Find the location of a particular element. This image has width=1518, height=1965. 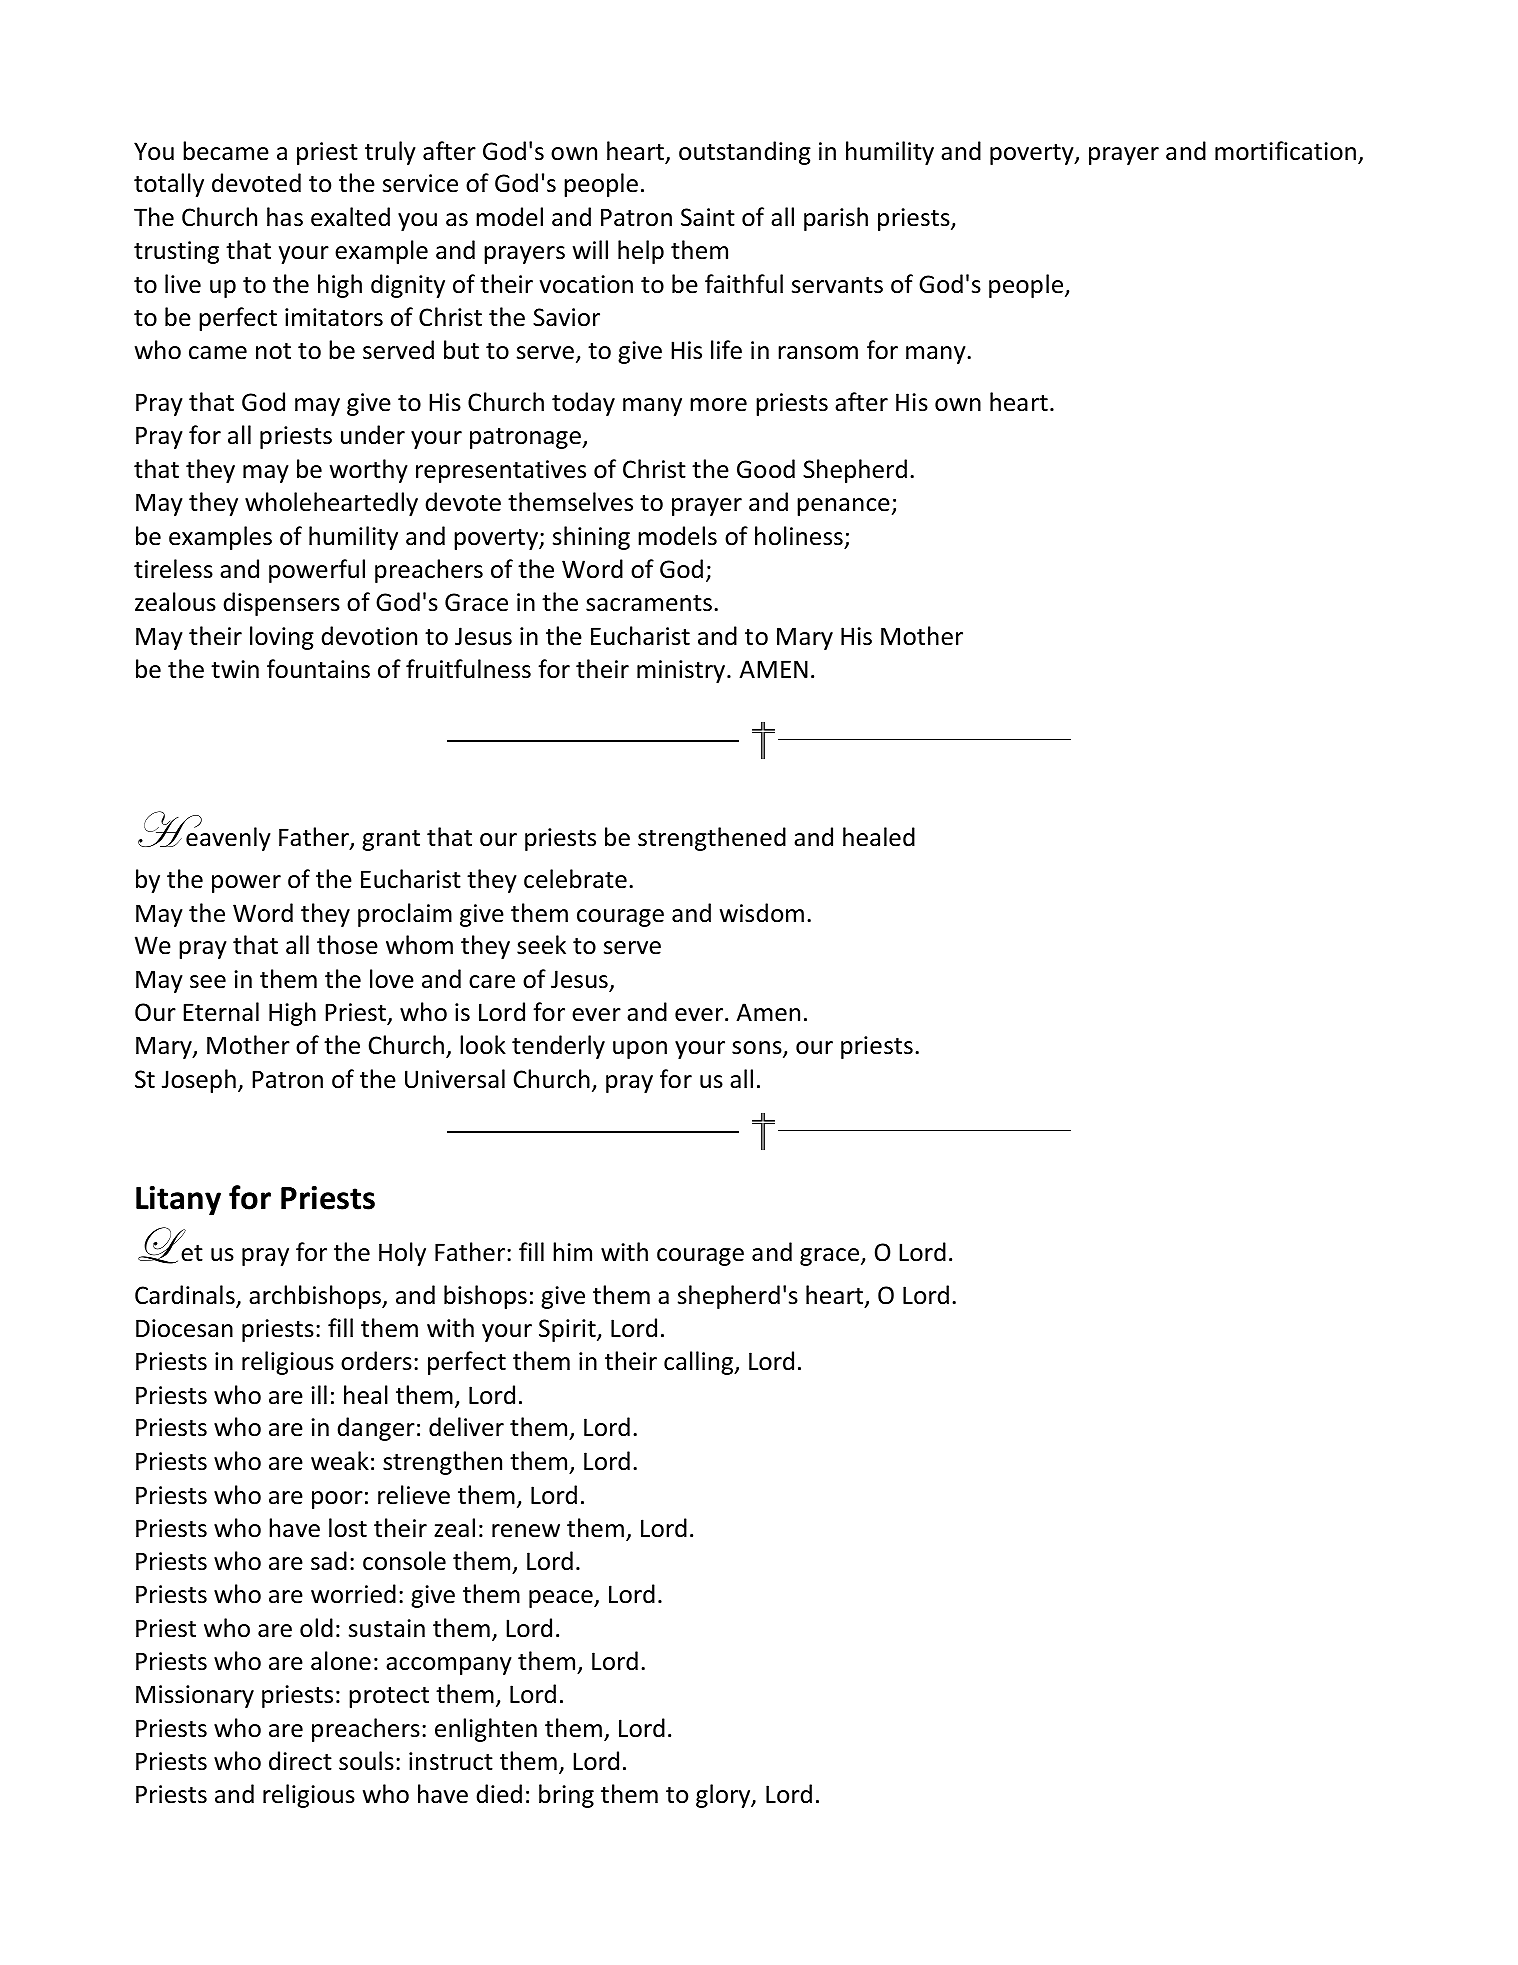

mortification is located at coordinates (1285, 151).
